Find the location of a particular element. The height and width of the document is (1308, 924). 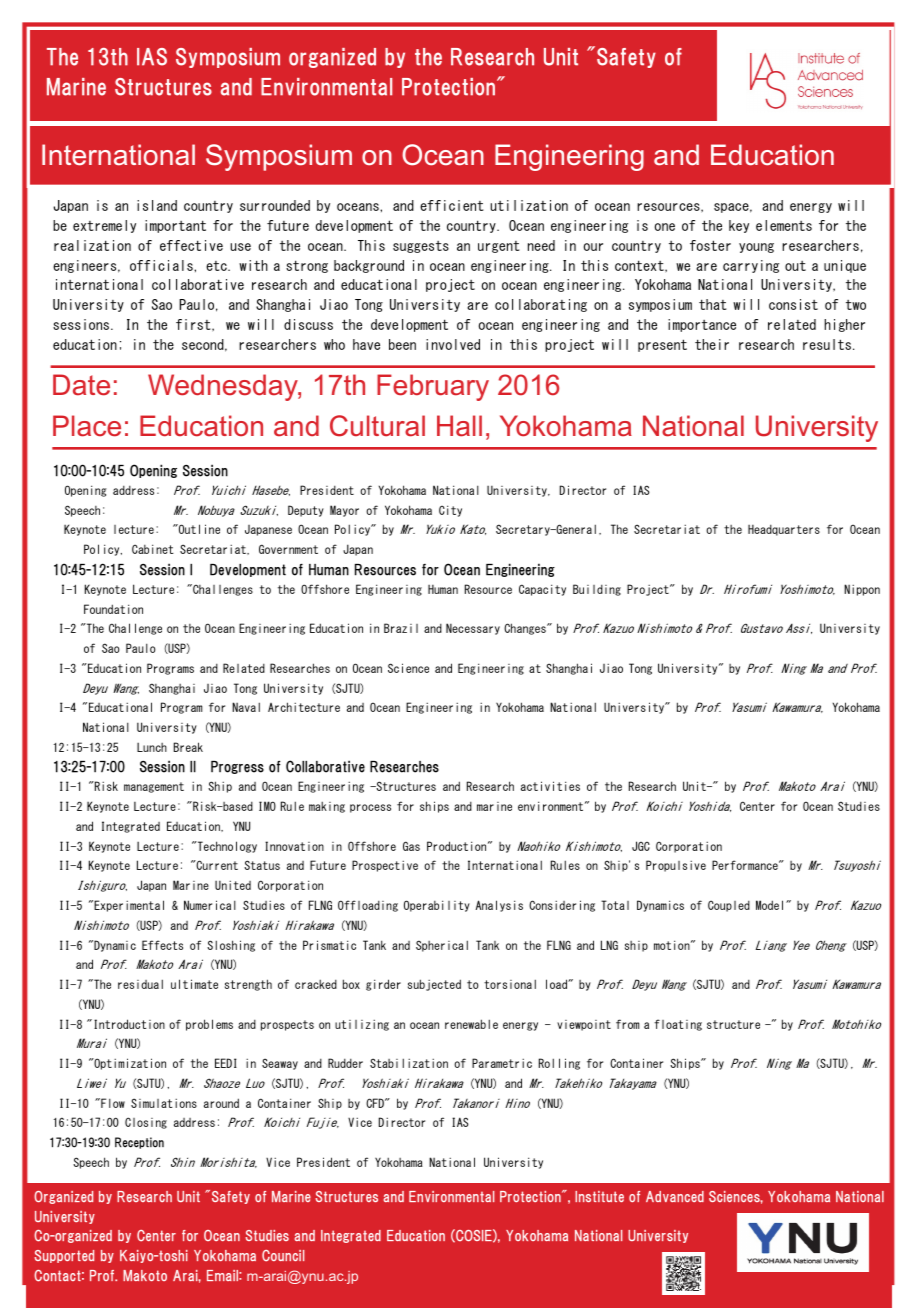

Lunch is located at coordinates (152, 747).
